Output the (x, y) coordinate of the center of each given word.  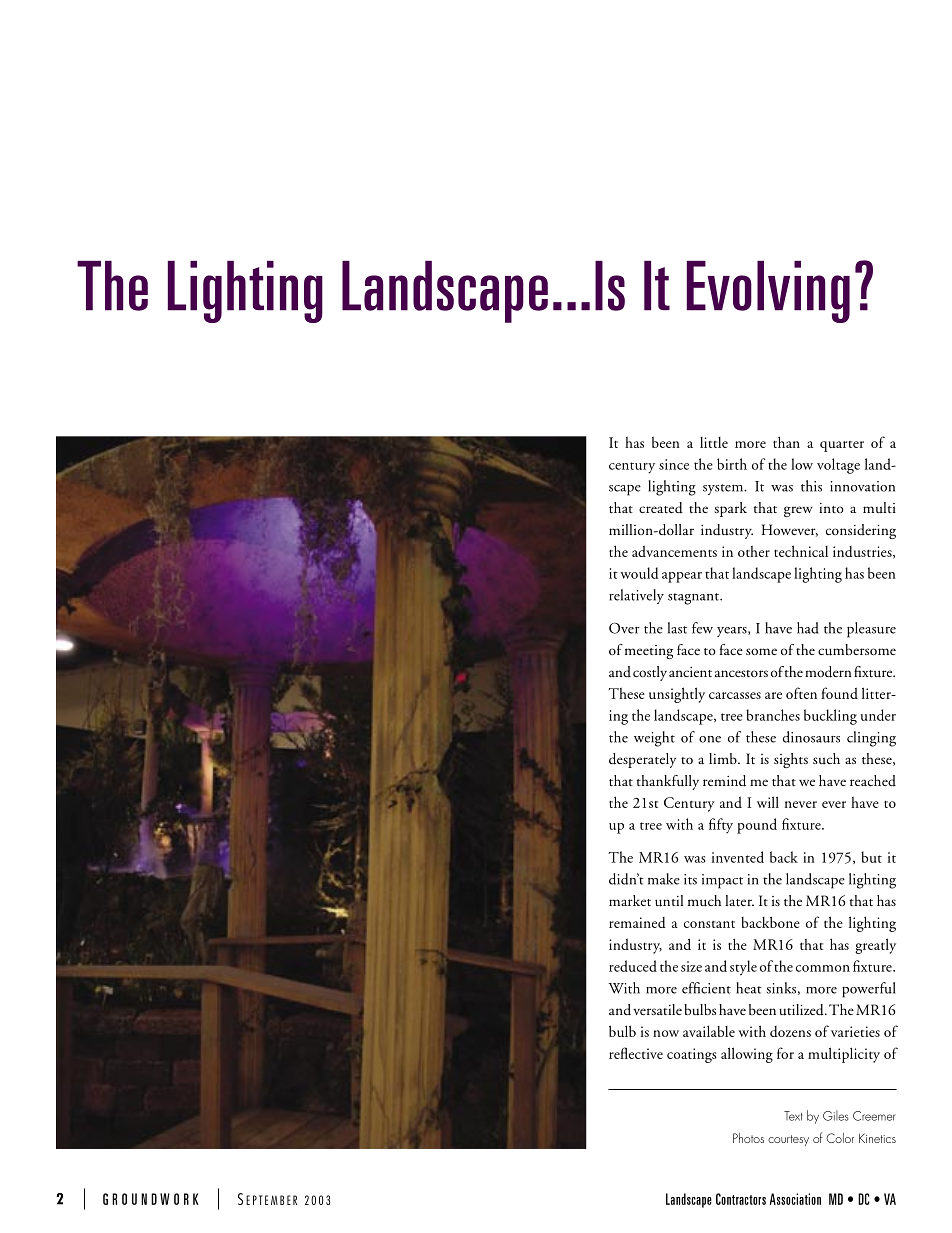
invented (738, 857)
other (754, 551)
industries (863, 552)
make (664, 879)
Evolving (768, 292)
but (871, 857)
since (674, 464)
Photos (748, 1138)
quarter (842, 446)
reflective (636, 1053)
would (639, 573)
